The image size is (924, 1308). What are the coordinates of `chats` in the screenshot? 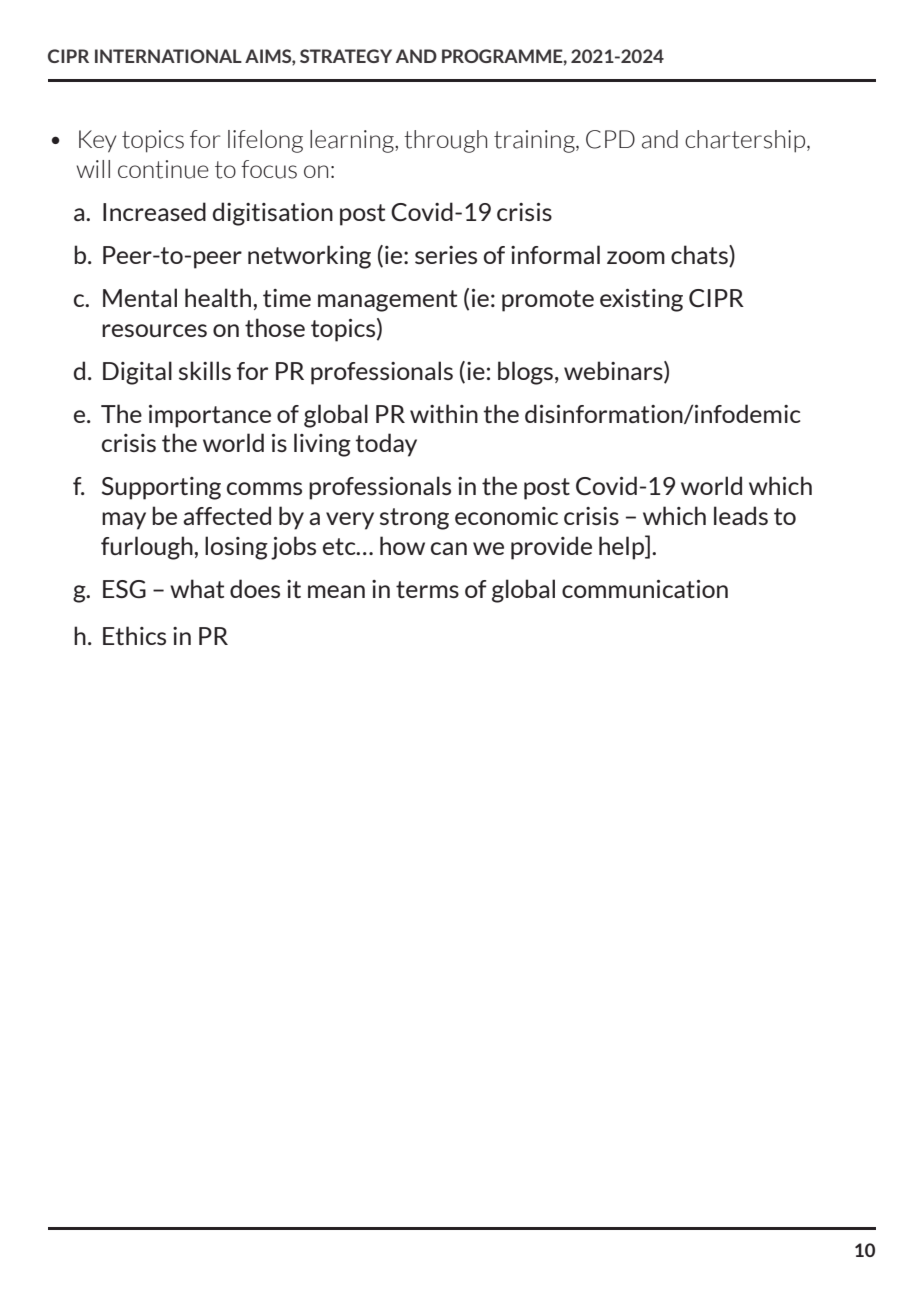 It's located at (700, 254).
